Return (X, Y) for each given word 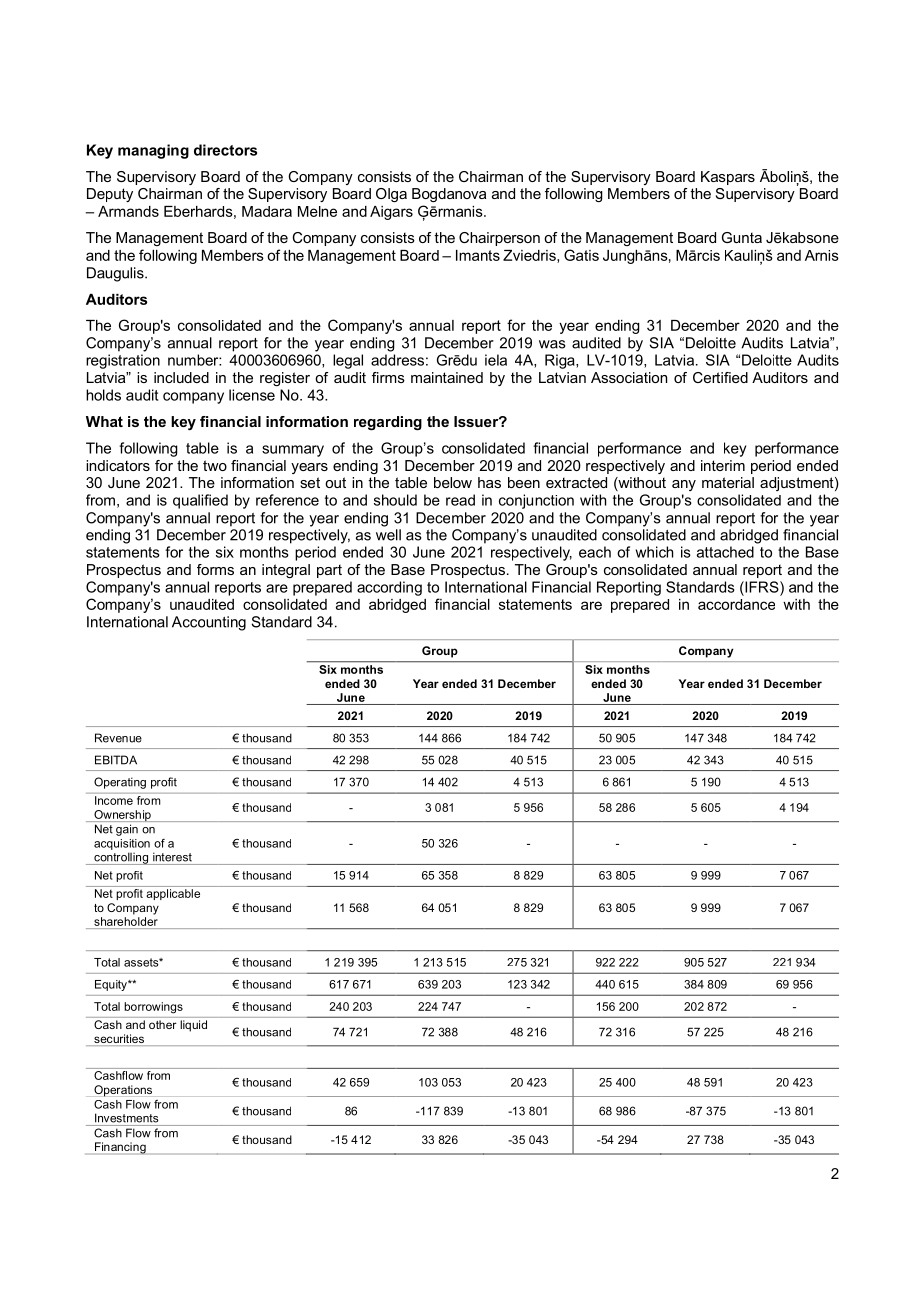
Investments (127, 1118)
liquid (194, 1026)
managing (153, 151)
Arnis (822, 255)
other (162, 1024)
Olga (391, 195)
